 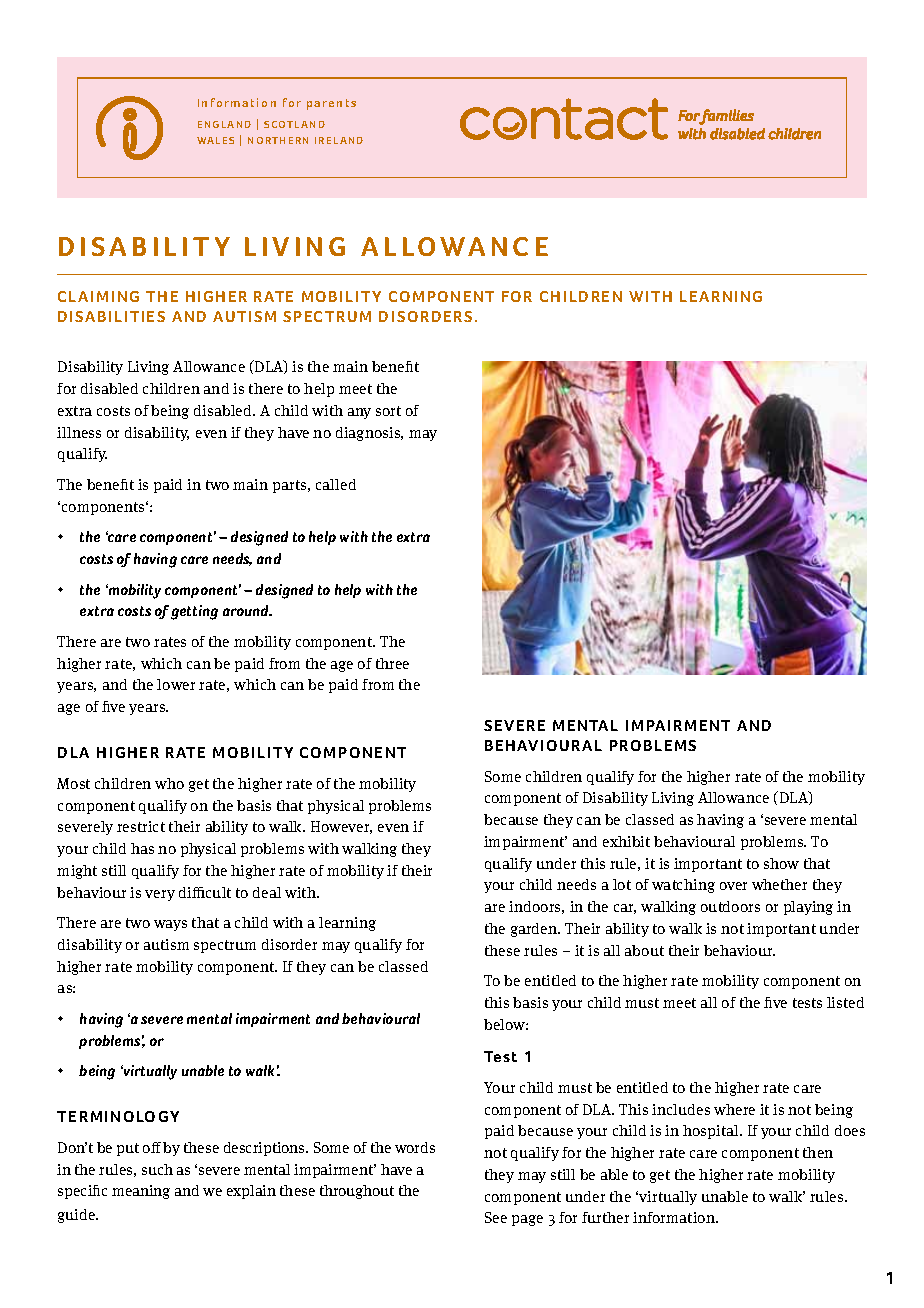 I want to click on sort, so click(x=388, y=411).
